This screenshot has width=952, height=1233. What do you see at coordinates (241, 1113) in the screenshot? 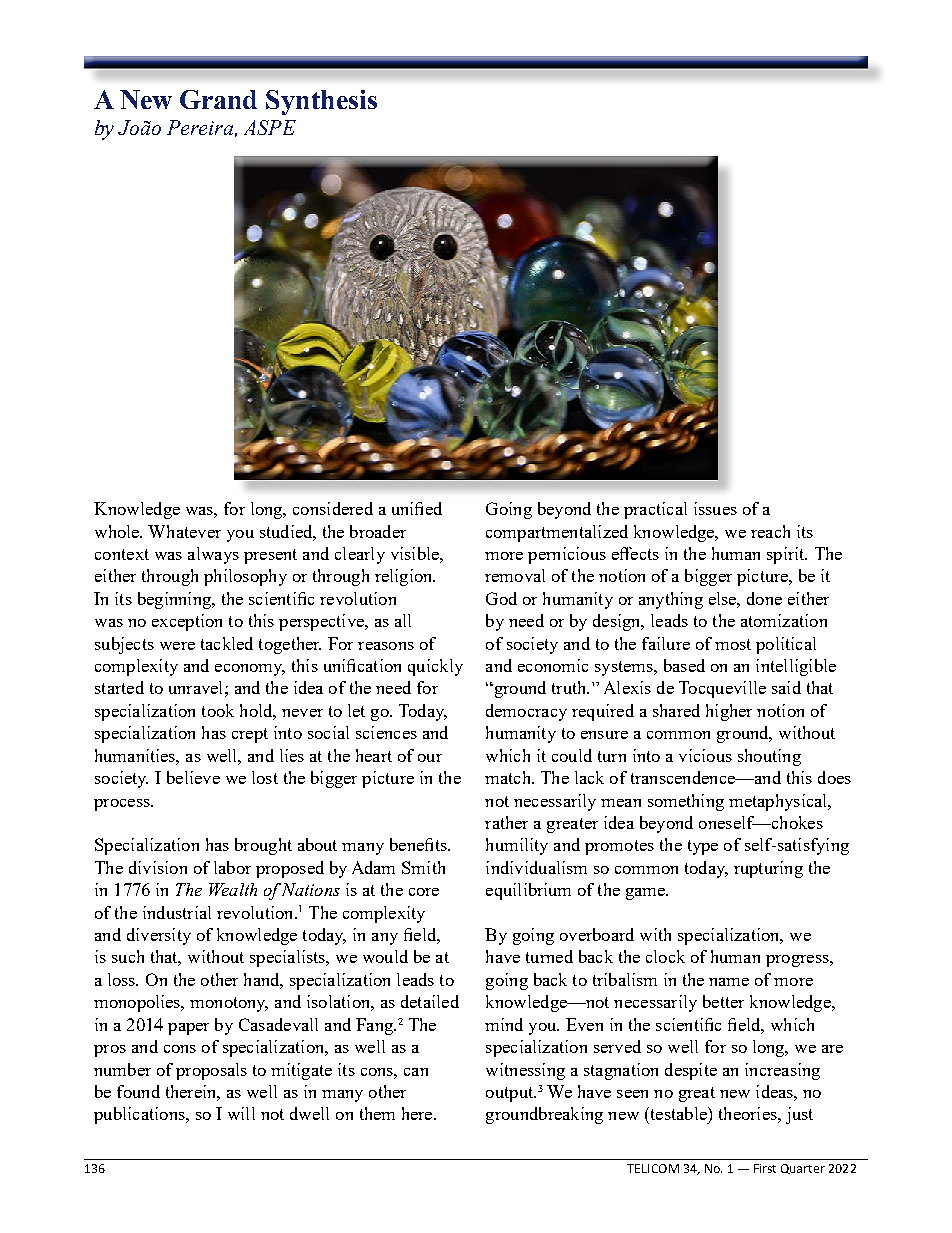
I see `will` at bounding box center [241, 1113].
